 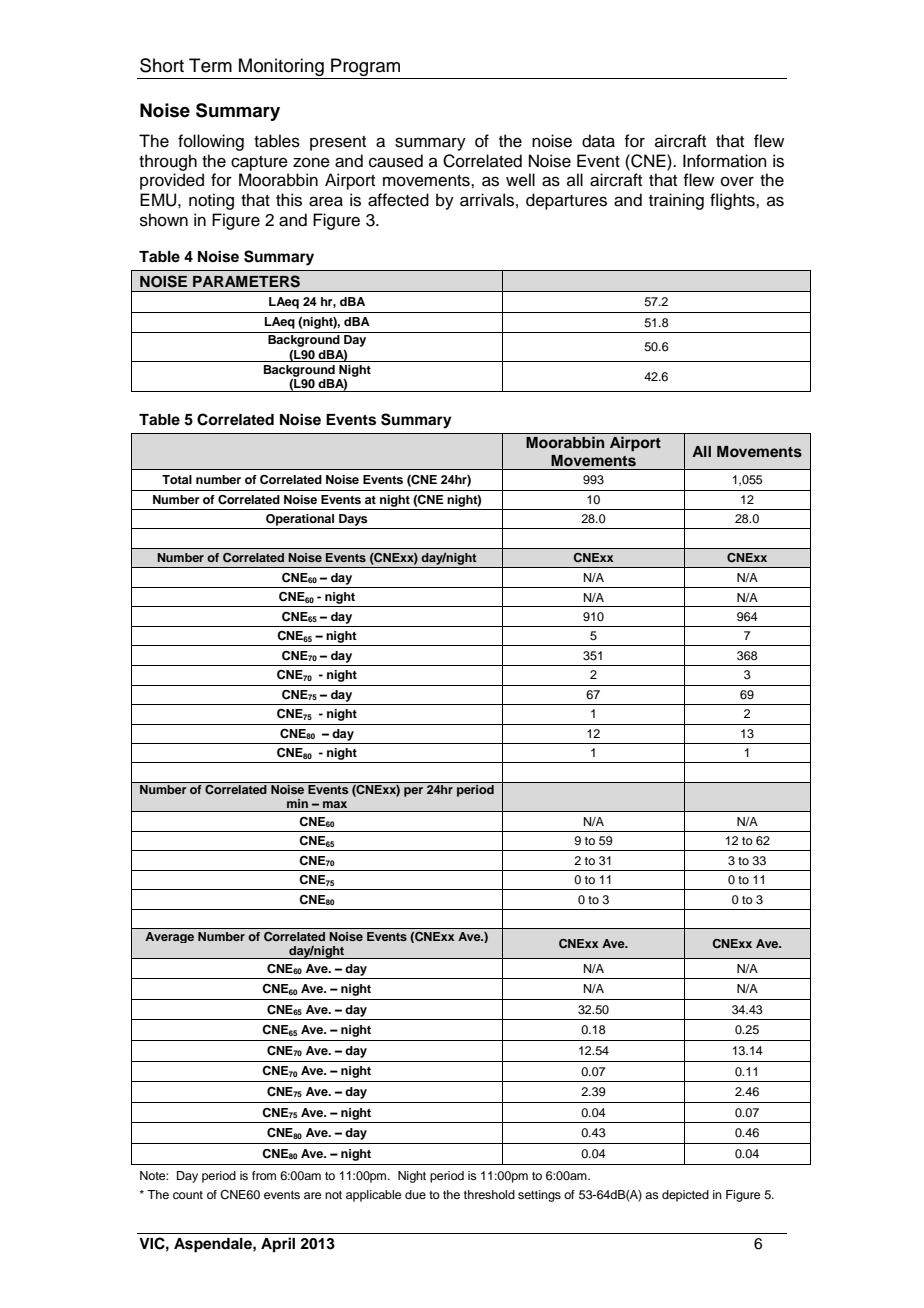 I want to click on Average, so click(x=169, y=937).
